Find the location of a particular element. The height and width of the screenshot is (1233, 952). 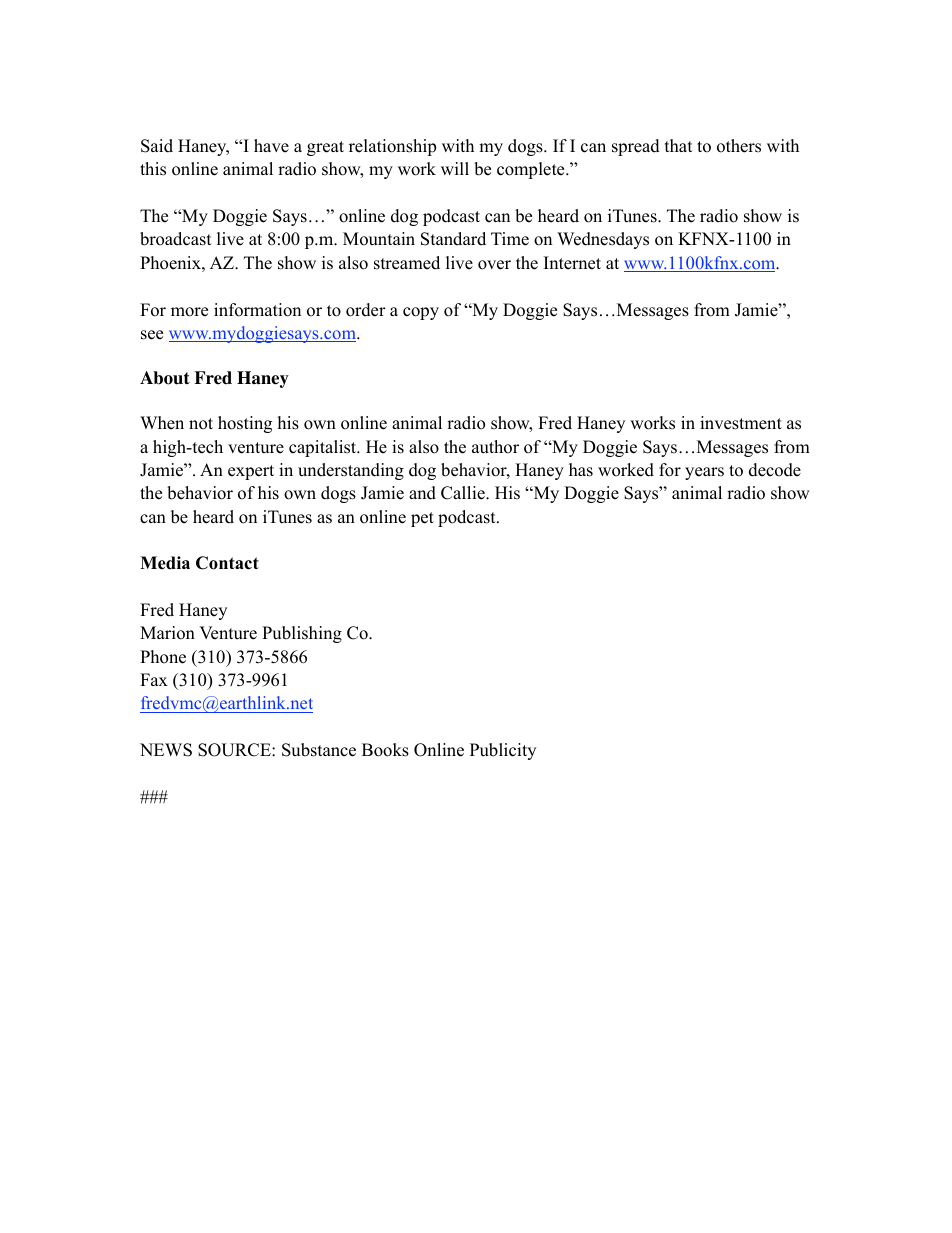

Contact is located at coordinates (227, 563).
